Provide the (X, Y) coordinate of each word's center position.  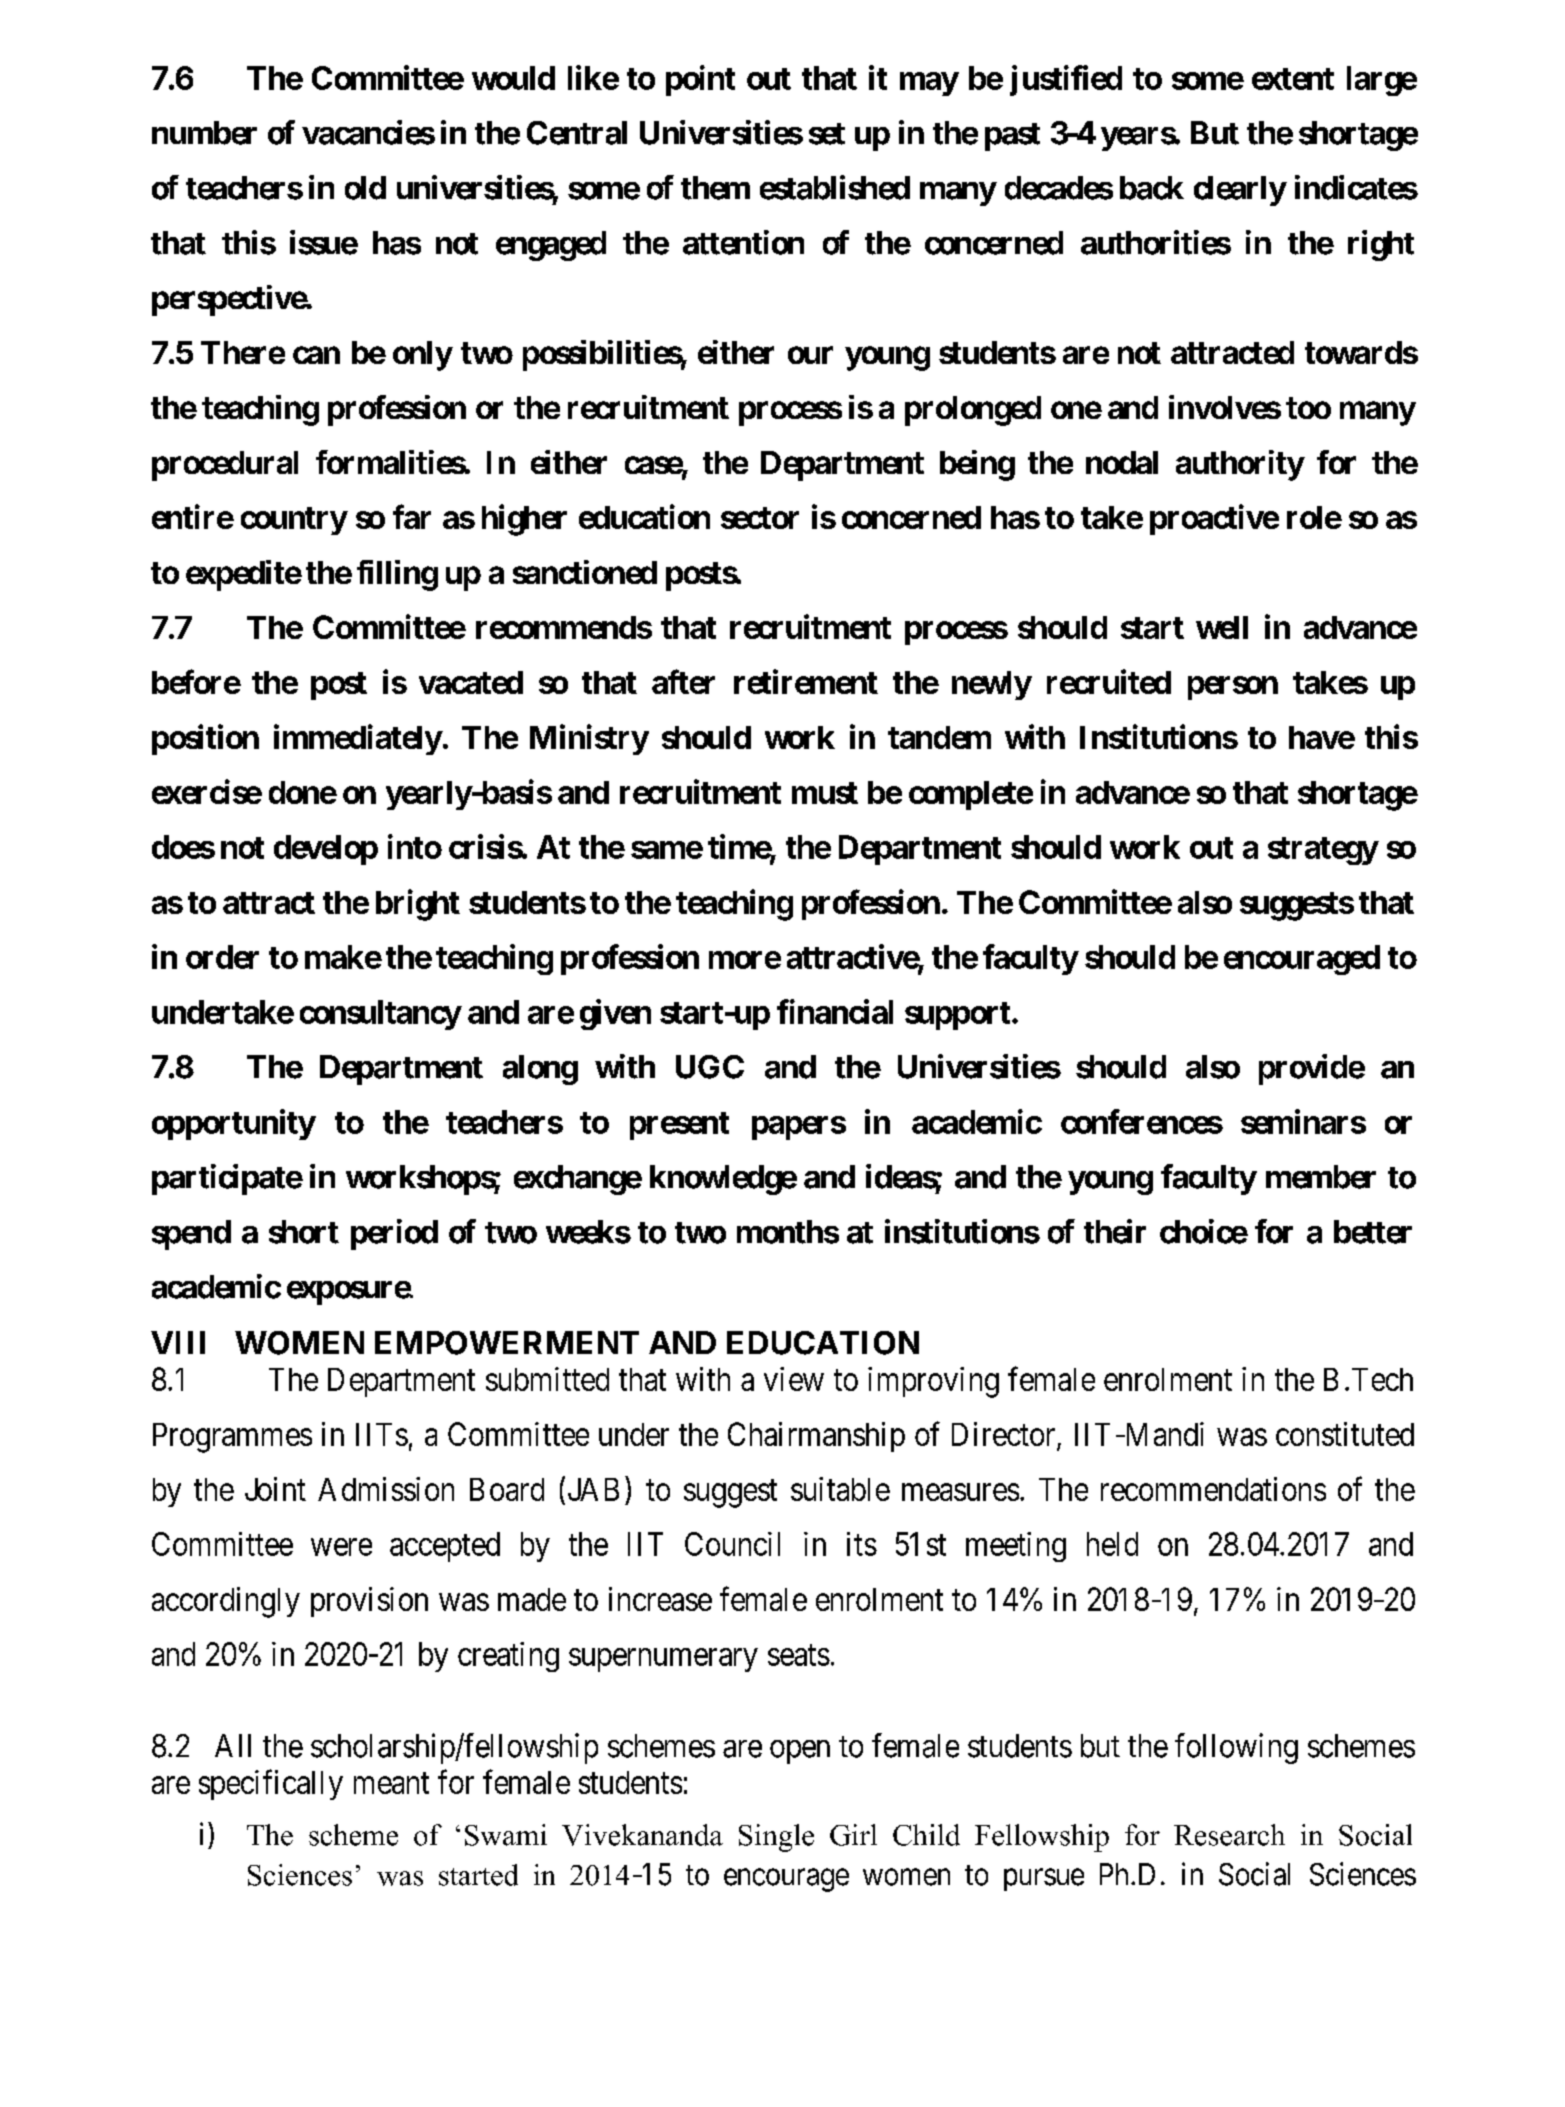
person (1233, 688)
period (394, 1234)
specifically (271, 1785)
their (1115, 1231)
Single (776, 1838)
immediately (358, 739)
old (365, 188)
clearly (1240, 191)
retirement (806, 681)
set (827, 134)
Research (1229, 1835)
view (794, 1379)
